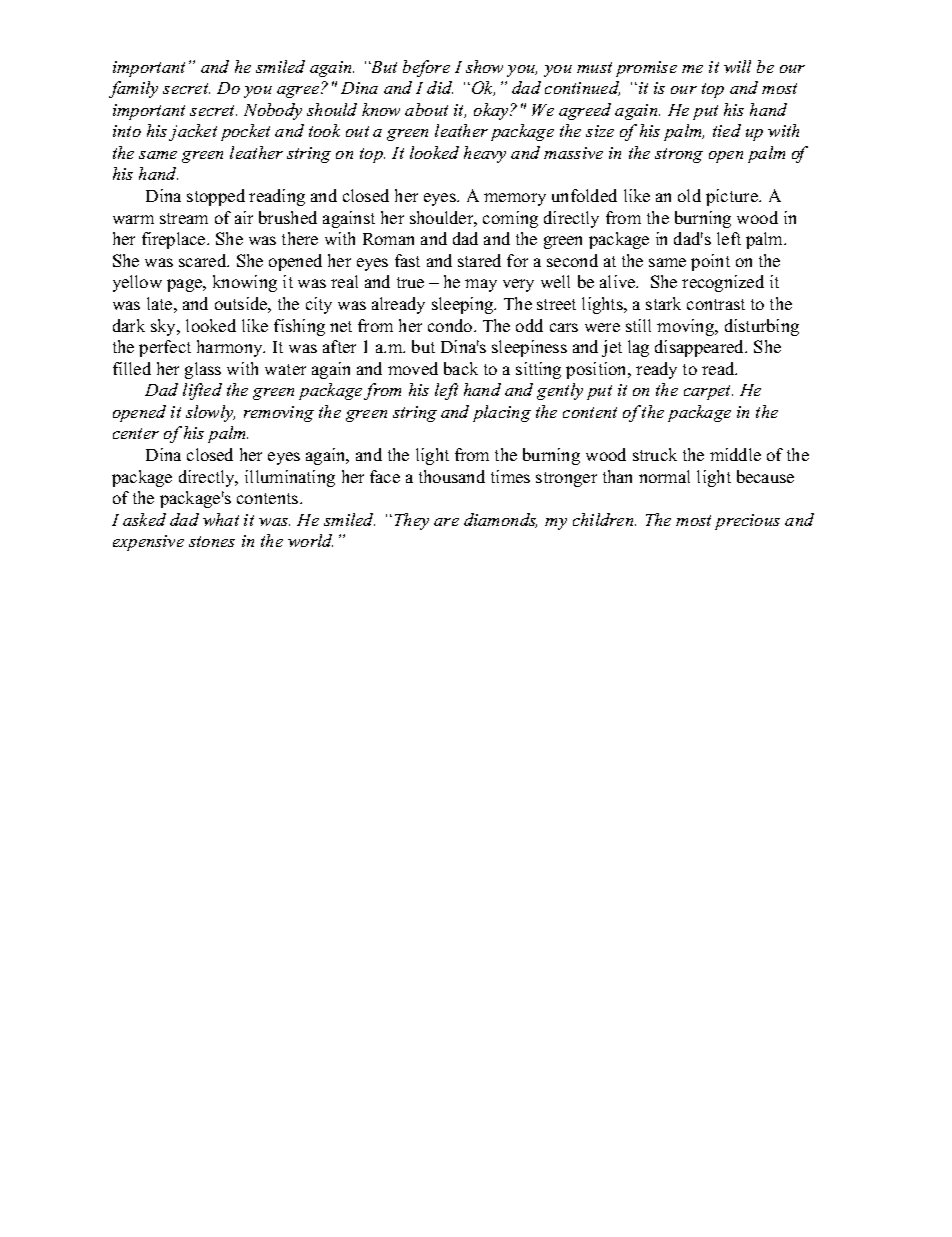 Image resolution: width=952 pixels, height=1237 pixels. I want to click on sky, so click(165, 327).
